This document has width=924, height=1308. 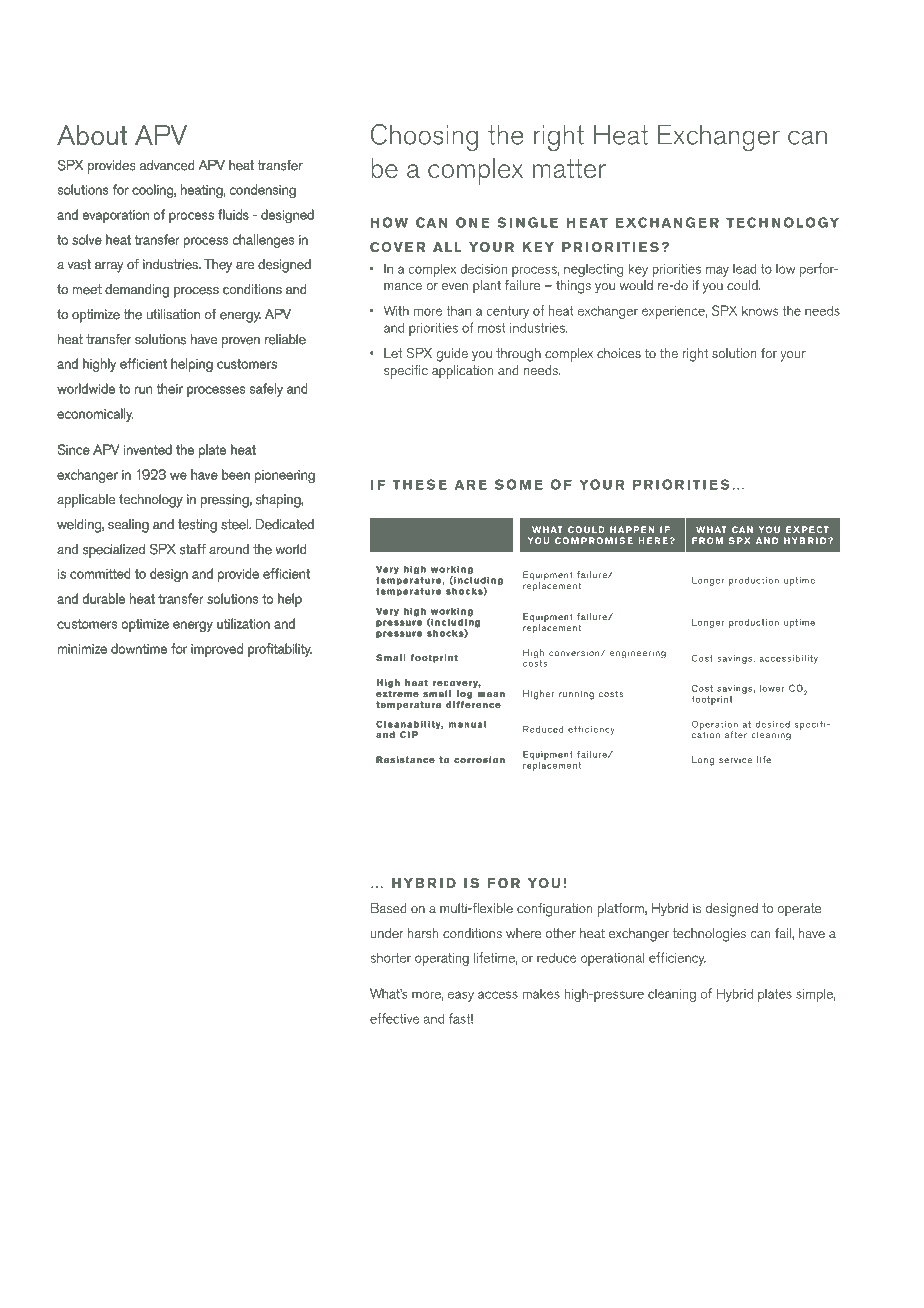 What do you see at coordinates (772, 724) in the document?
I see `desired` at bounding box center [772, 724].
